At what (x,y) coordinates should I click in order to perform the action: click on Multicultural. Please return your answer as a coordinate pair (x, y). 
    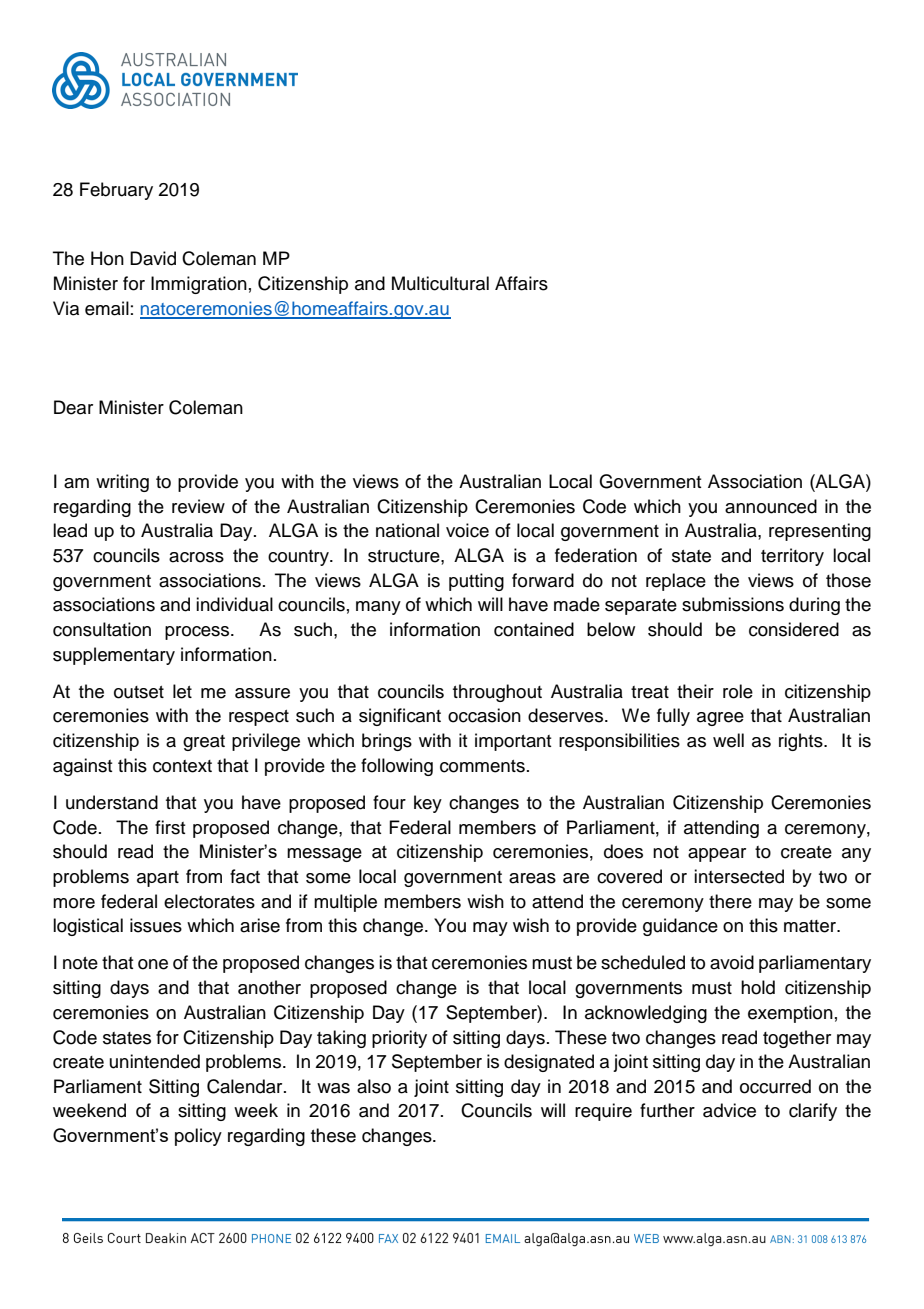
    Looking at the image, I should click on (440, 283).
